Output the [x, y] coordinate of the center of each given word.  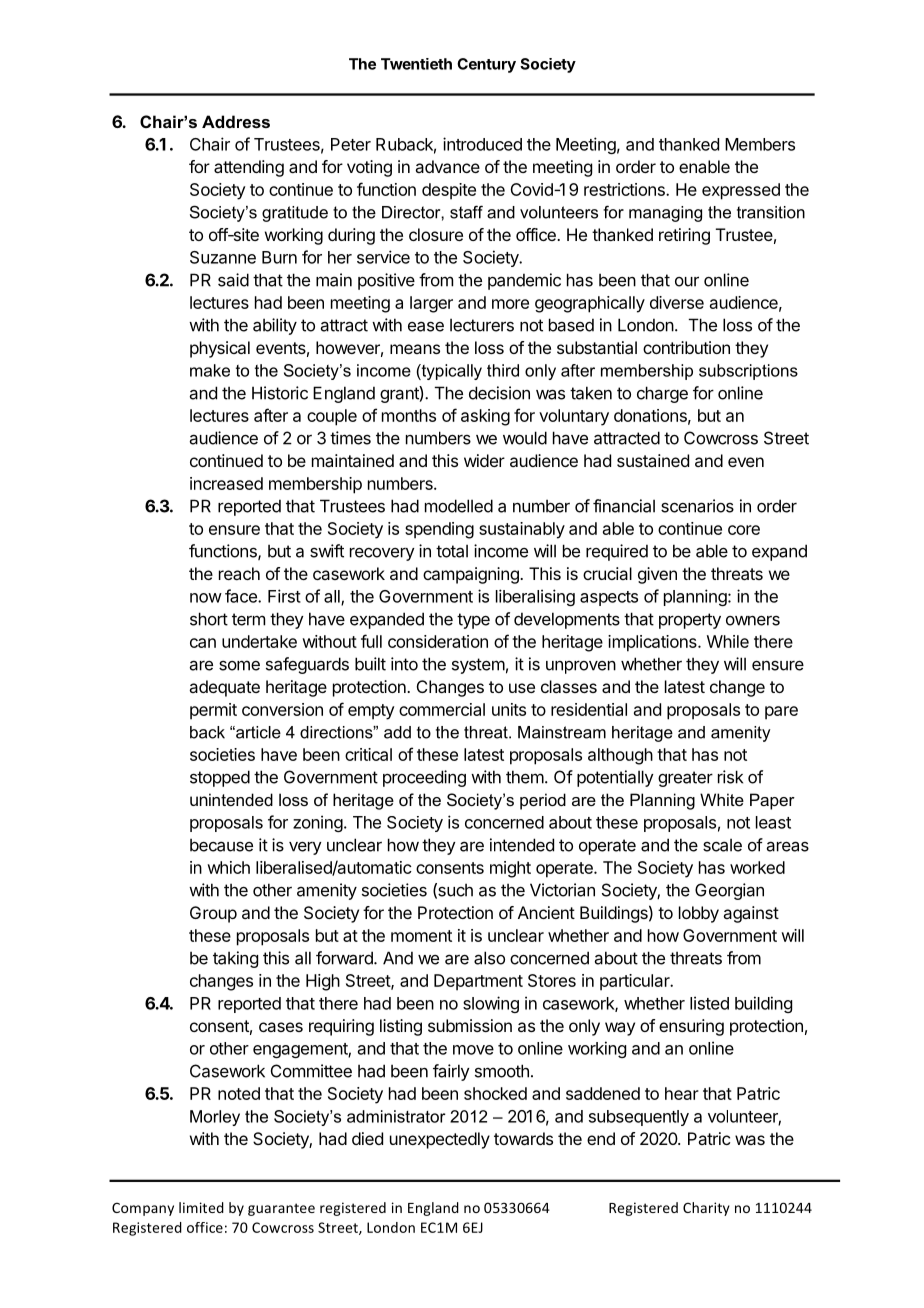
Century [486, 65]
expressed [741, 191]
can [203, 643]
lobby [699, 914]
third [503, 370]
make [210, 370]
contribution [686, 347]
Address [236, 121]
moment [421, 936]
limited [201, 1207]
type [473, 621]
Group [213, 914]
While [728, 641]
